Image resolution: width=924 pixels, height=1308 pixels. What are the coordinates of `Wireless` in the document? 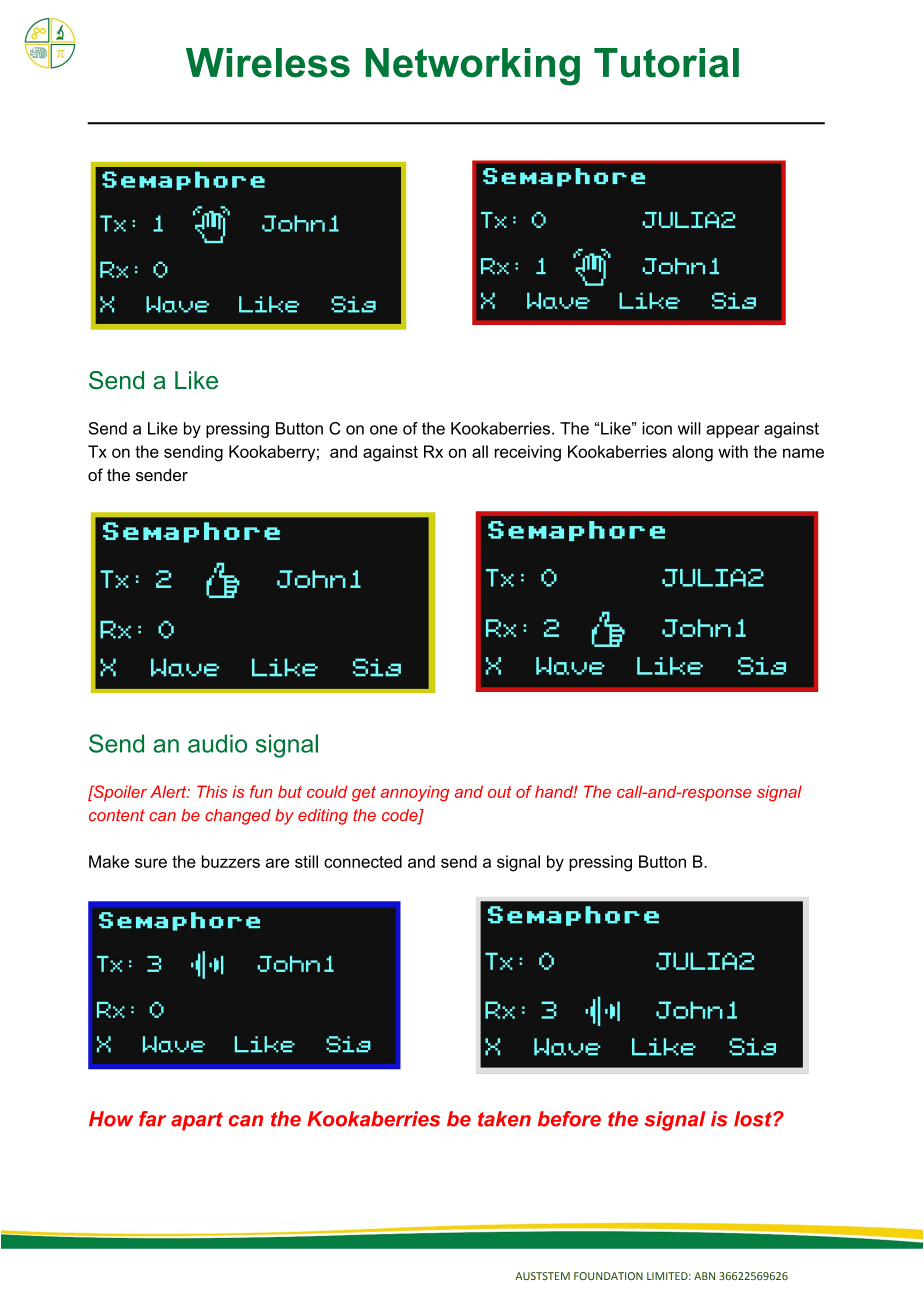 It's located at (268, 63).
